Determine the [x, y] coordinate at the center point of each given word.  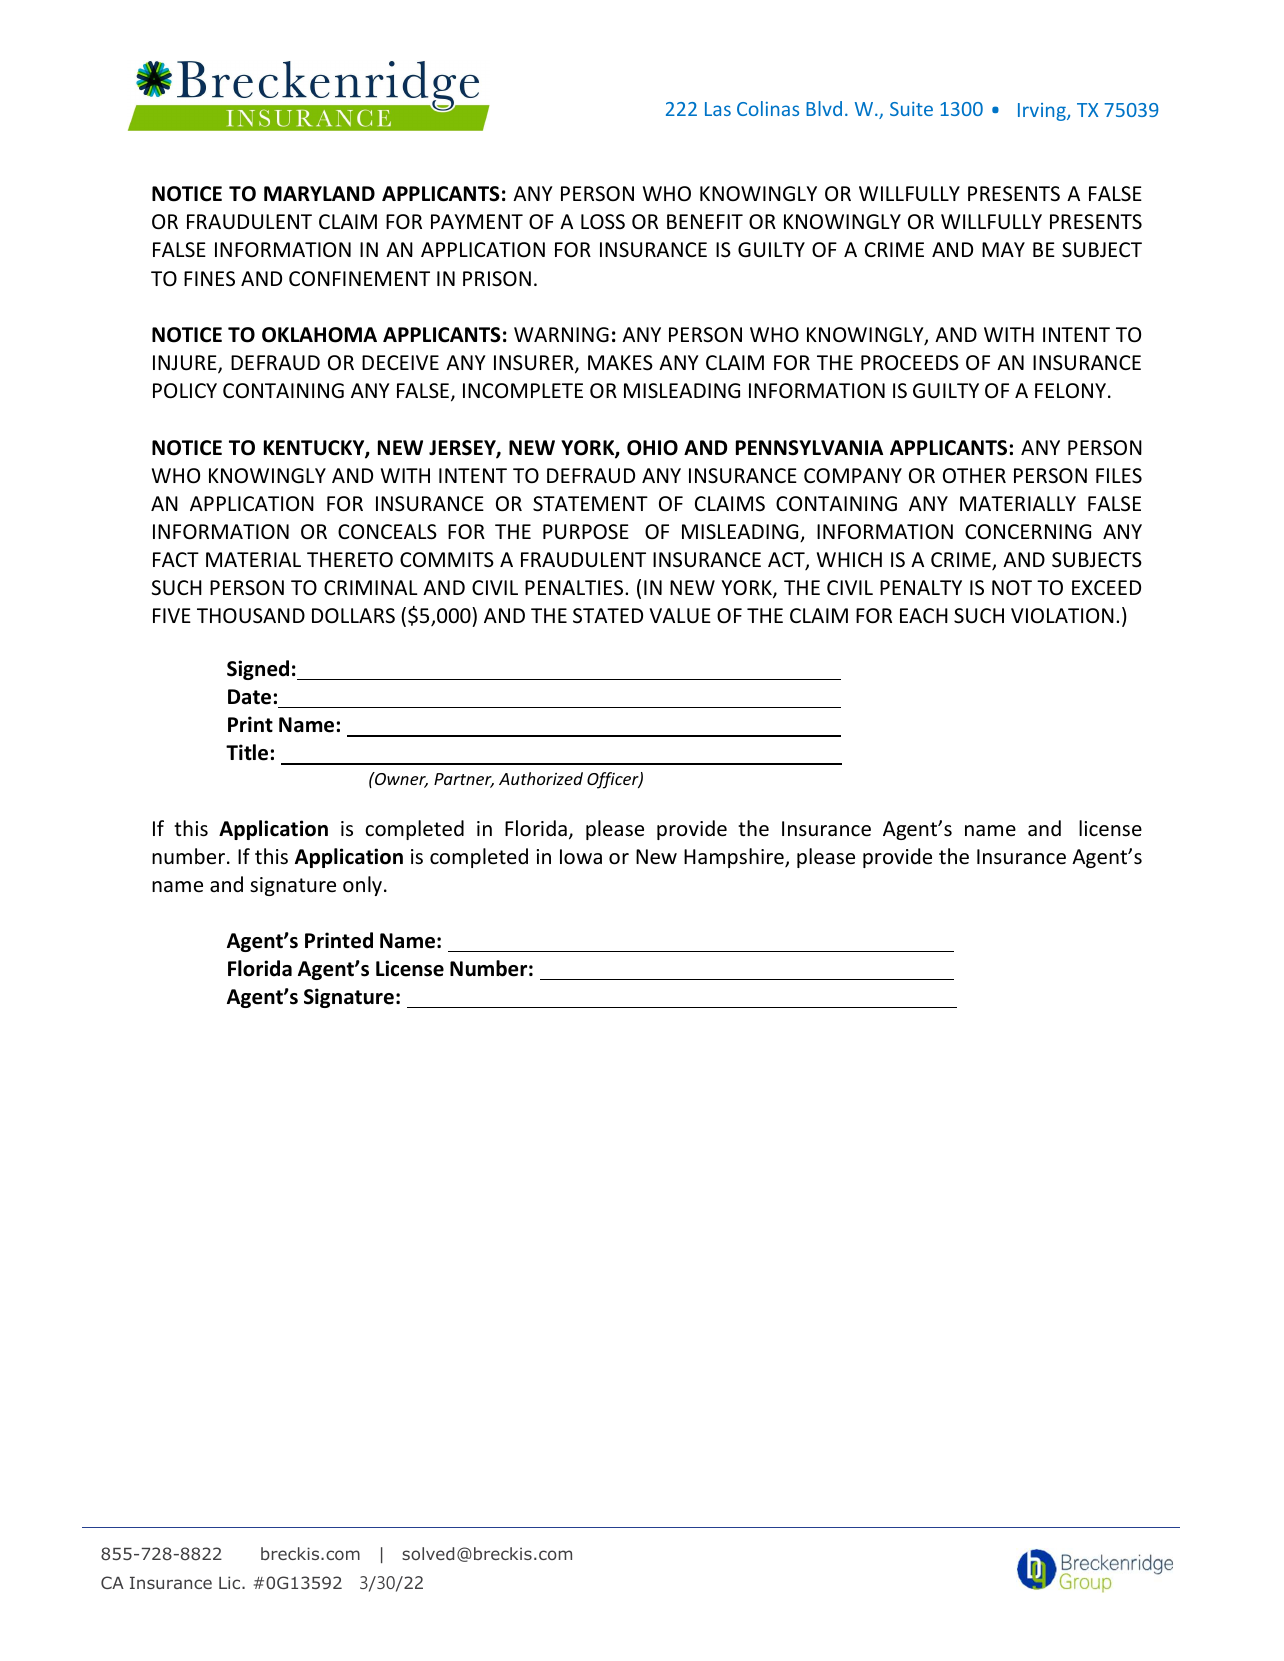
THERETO [350, 559]
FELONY [1070, 391]
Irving [1043, 112]
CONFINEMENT [359, 279]
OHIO [652, 448]
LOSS [603, 222]
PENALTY [921, 587]
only [362, 886]
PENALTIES [575, 587]
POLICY [185, 391]
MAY [1003, 249]
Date [249, 697]
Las [718, 109]
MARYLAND [319, 193]
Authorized [541, 778]
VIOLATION [1062, 616]
